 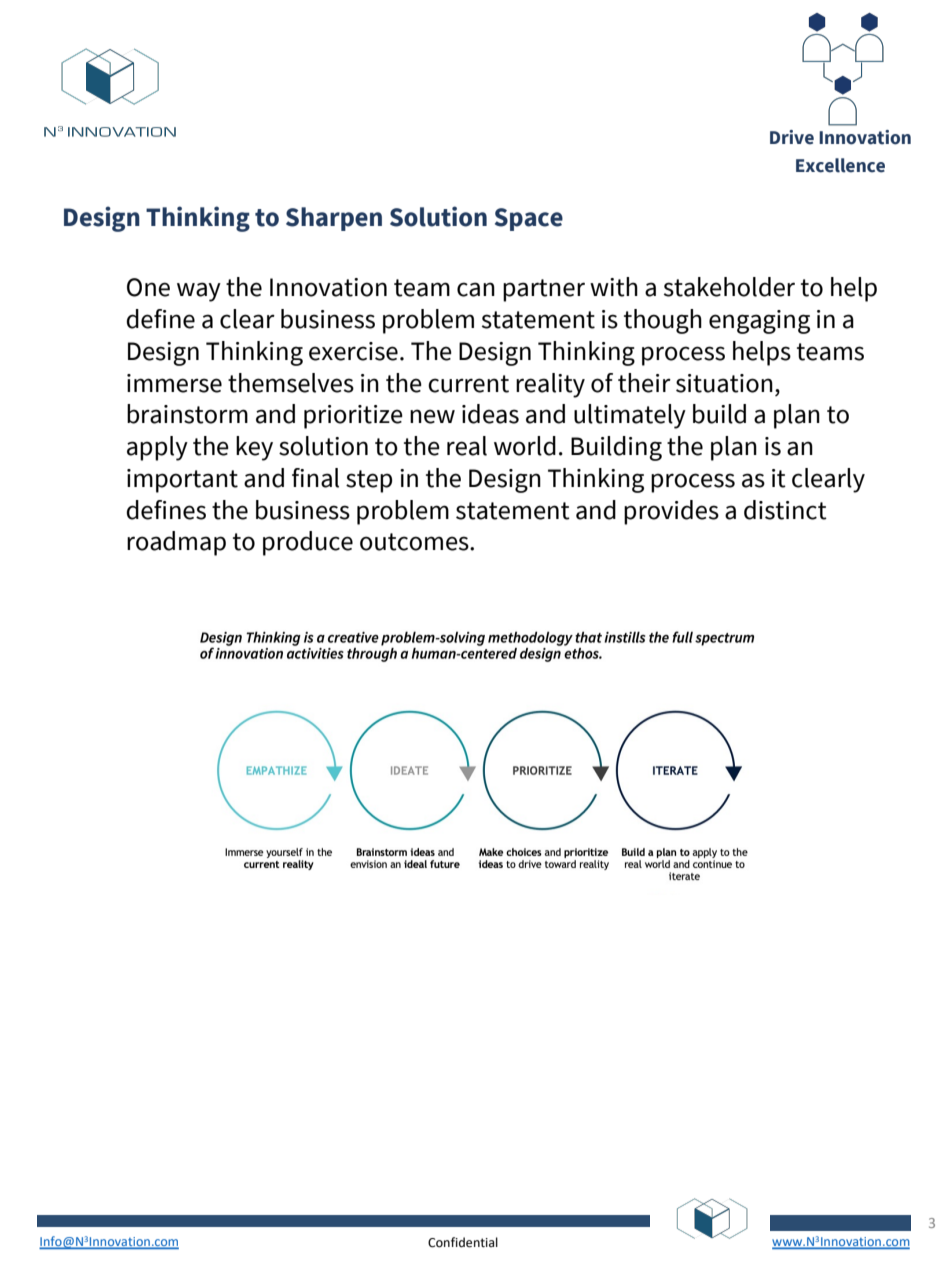 I want to click on Sharpen, so click(x=334, y=219).
